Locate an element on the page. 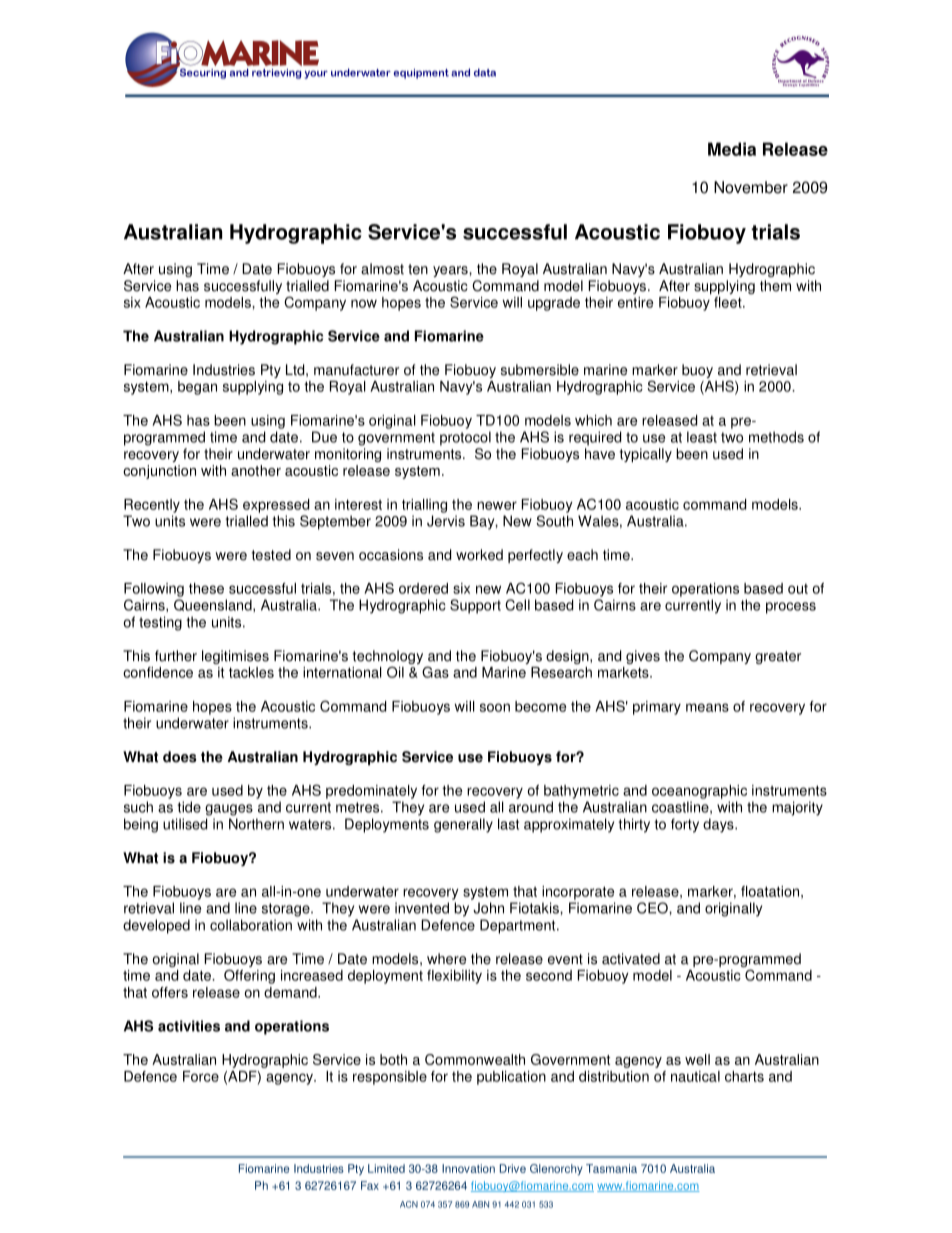 This page has height=1233, width=952. years is located at coordinates (451, 271).
